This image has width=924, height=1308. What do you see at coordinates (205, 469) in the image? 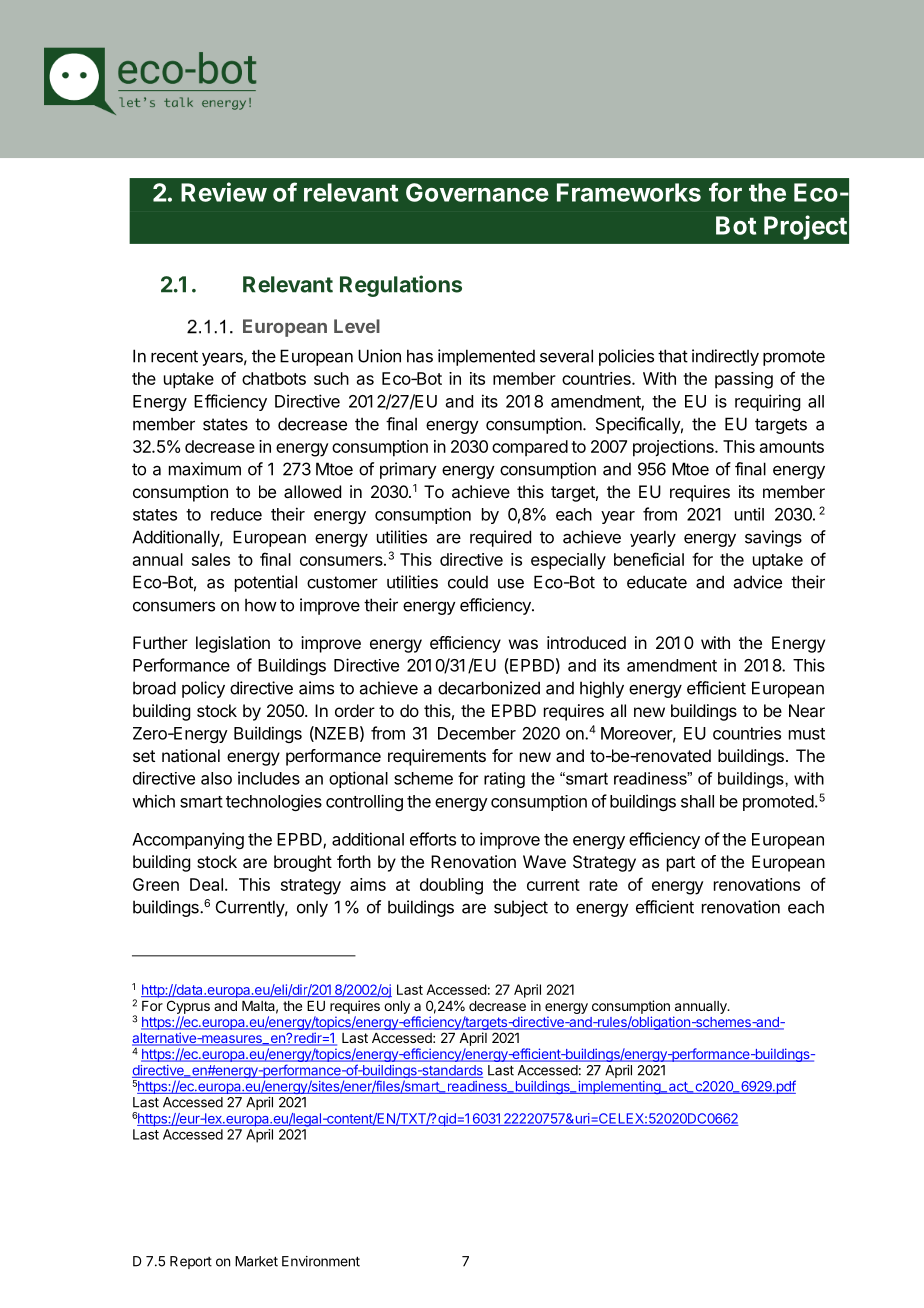
I see `maximum` at bounding box center [205, 469].
